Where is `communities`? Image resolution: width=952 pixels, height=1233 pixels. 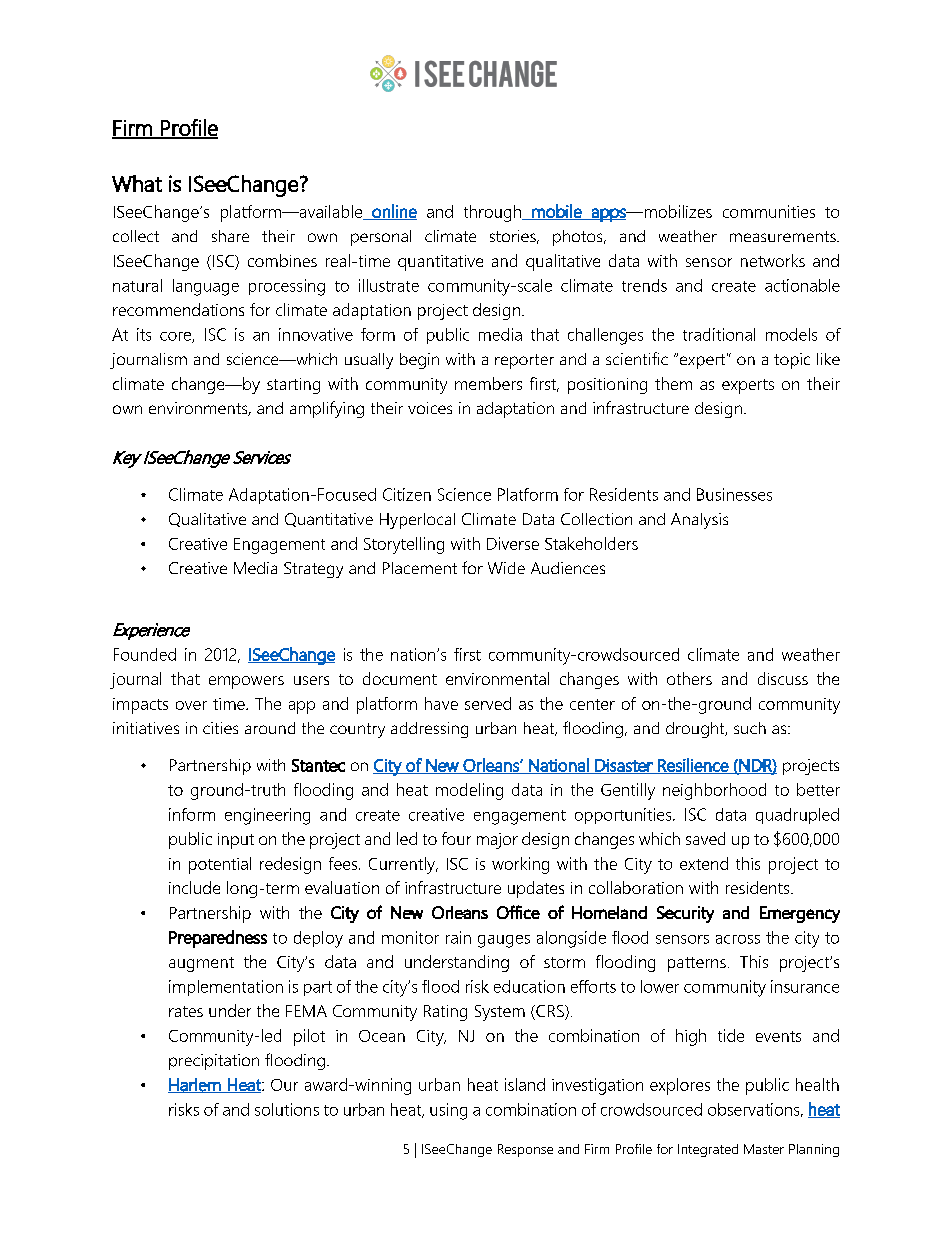 communities is located at coordinates (769, 211).
